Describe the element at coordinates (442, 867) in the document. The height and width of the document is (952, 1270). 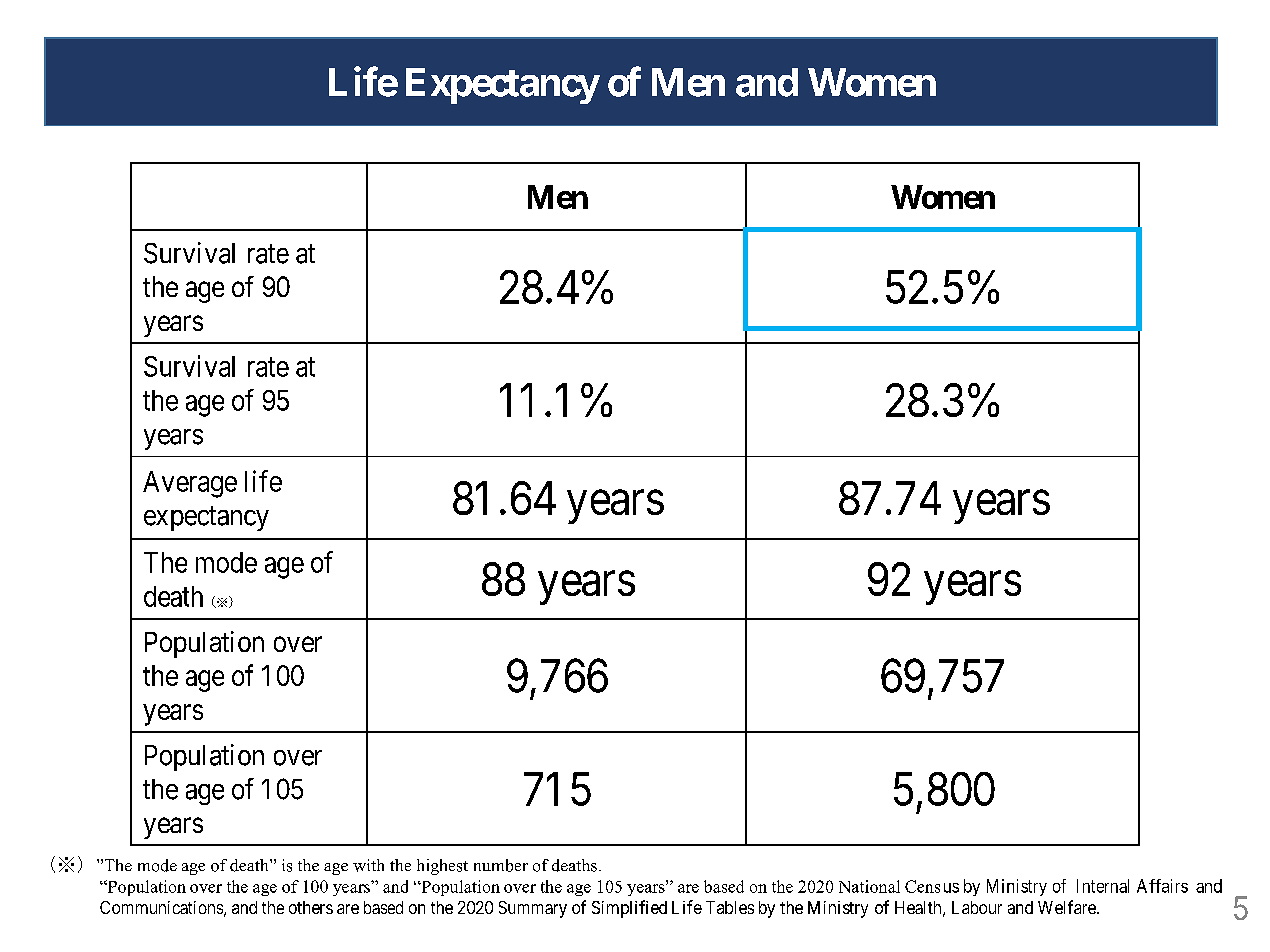
I see `highest` at that location.
